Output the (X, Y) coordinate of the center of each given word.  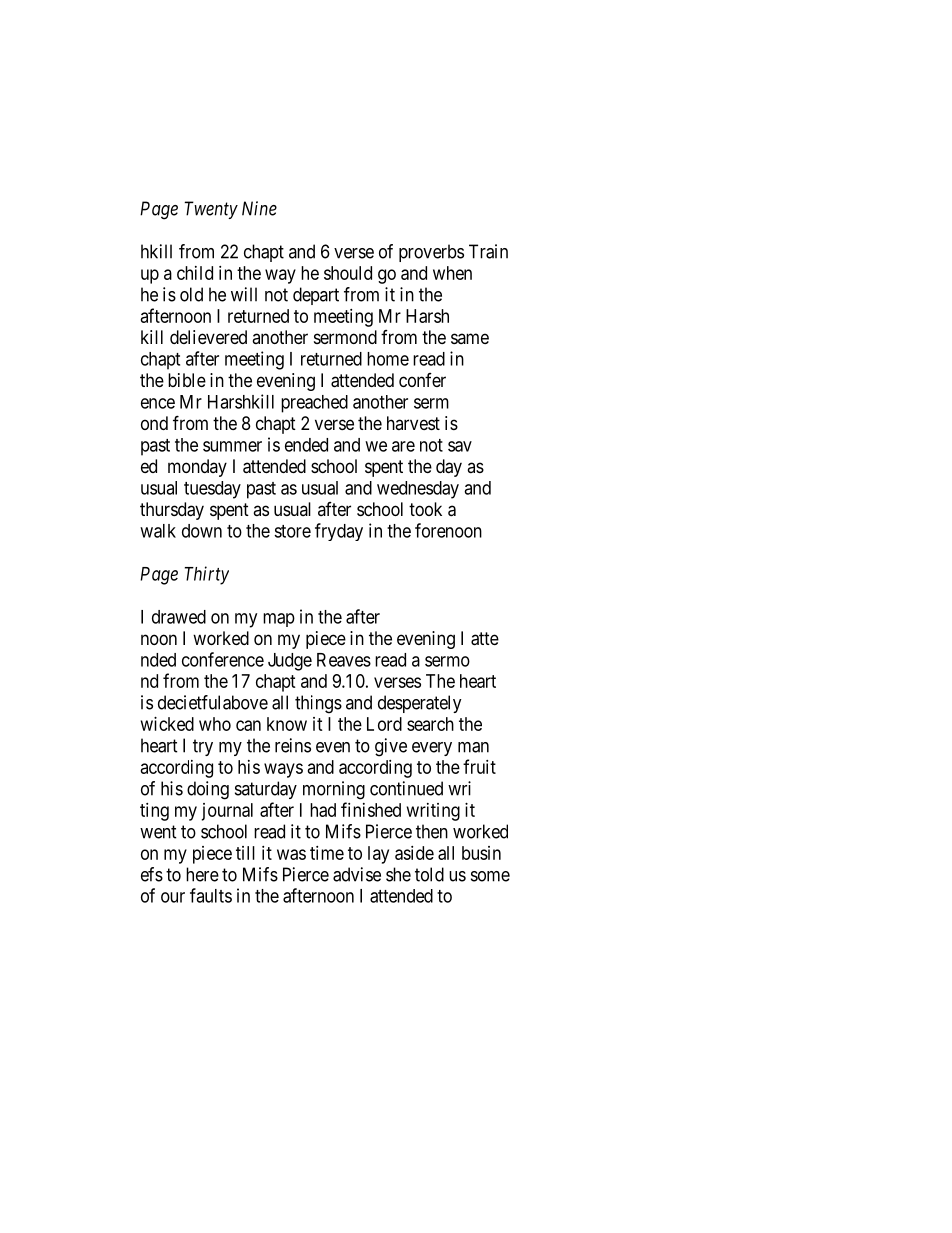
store (292, 531)
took (425, 509)
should (348, 273)
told (429, 874)
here (202, 874)
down (202, 531)
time (327, 853)
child (195, 273)
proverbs (431, 253)
